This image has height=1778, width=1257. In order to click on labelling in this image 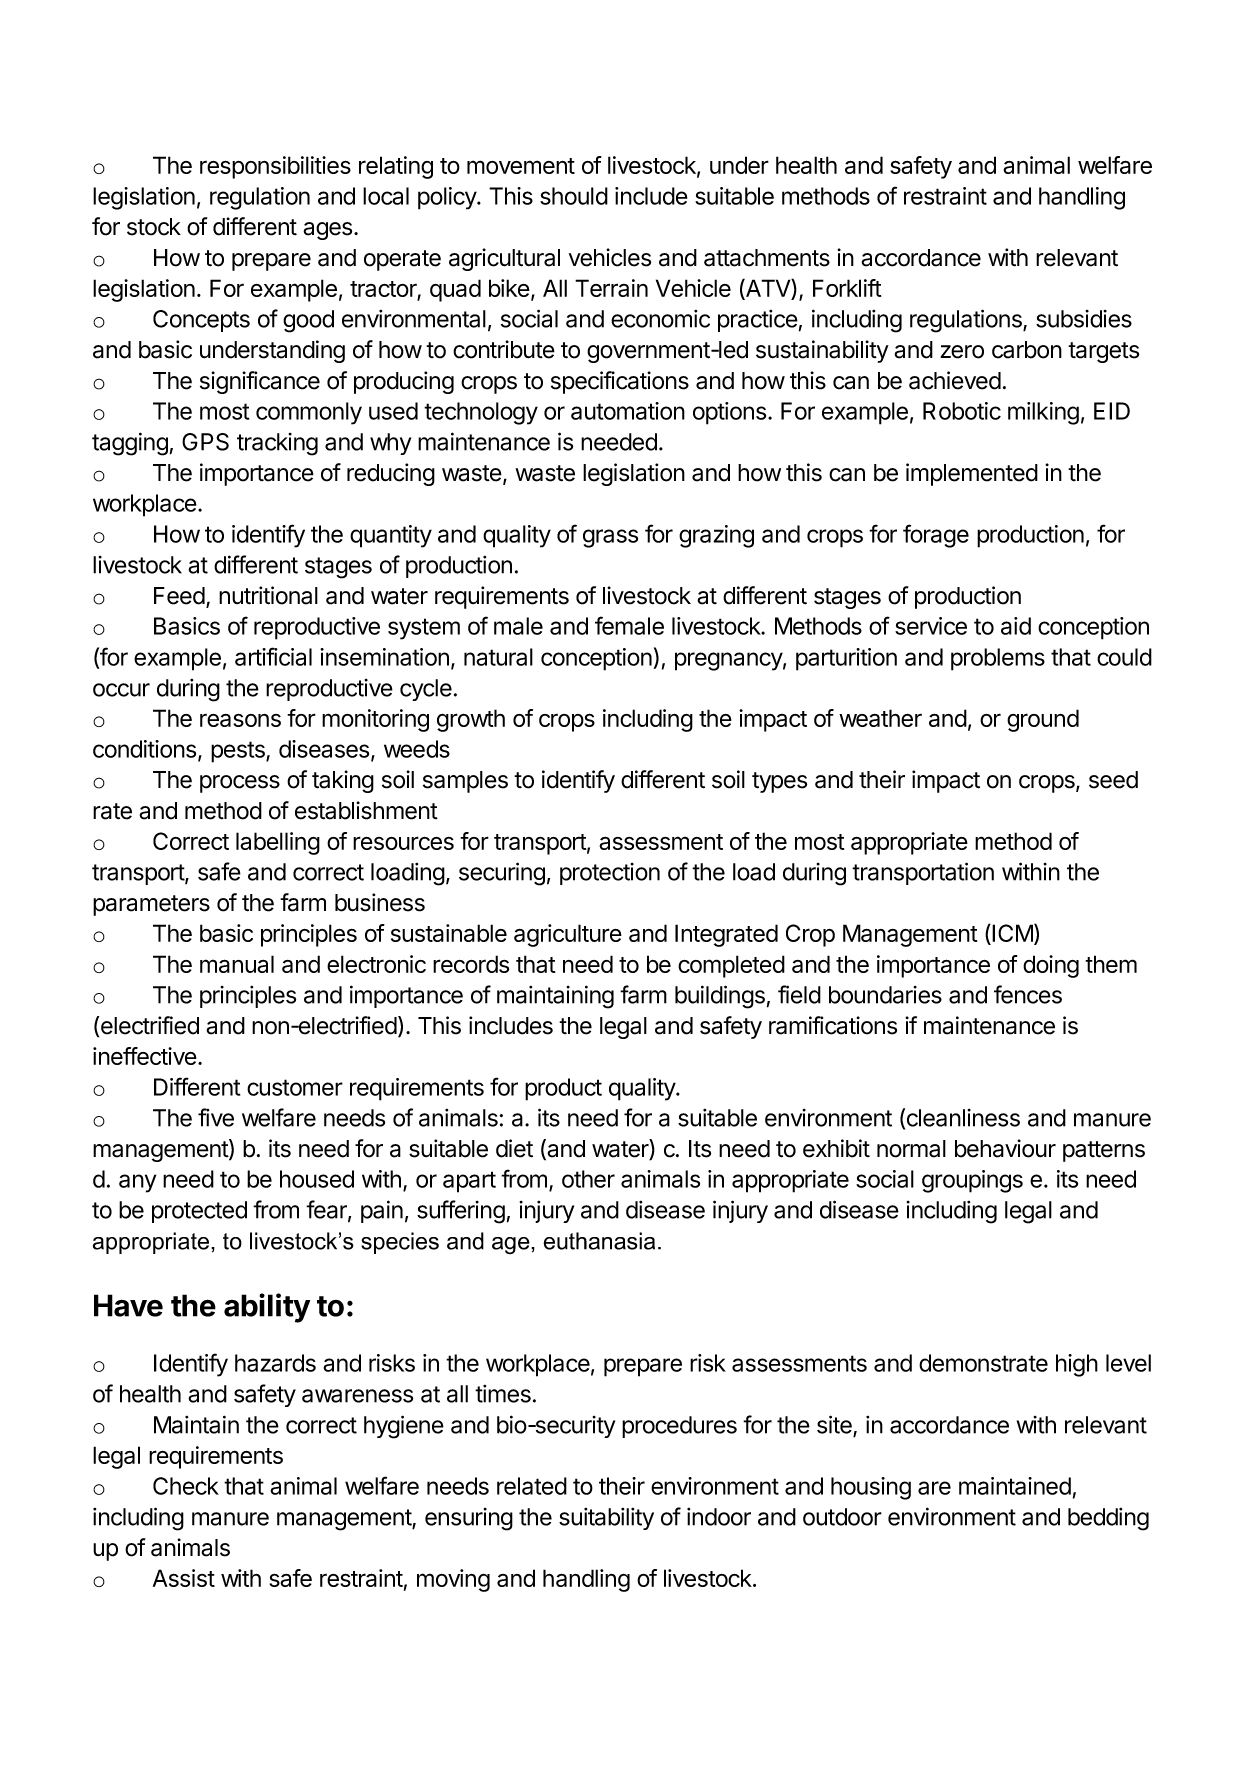, I will do `click(278, 843)`.
